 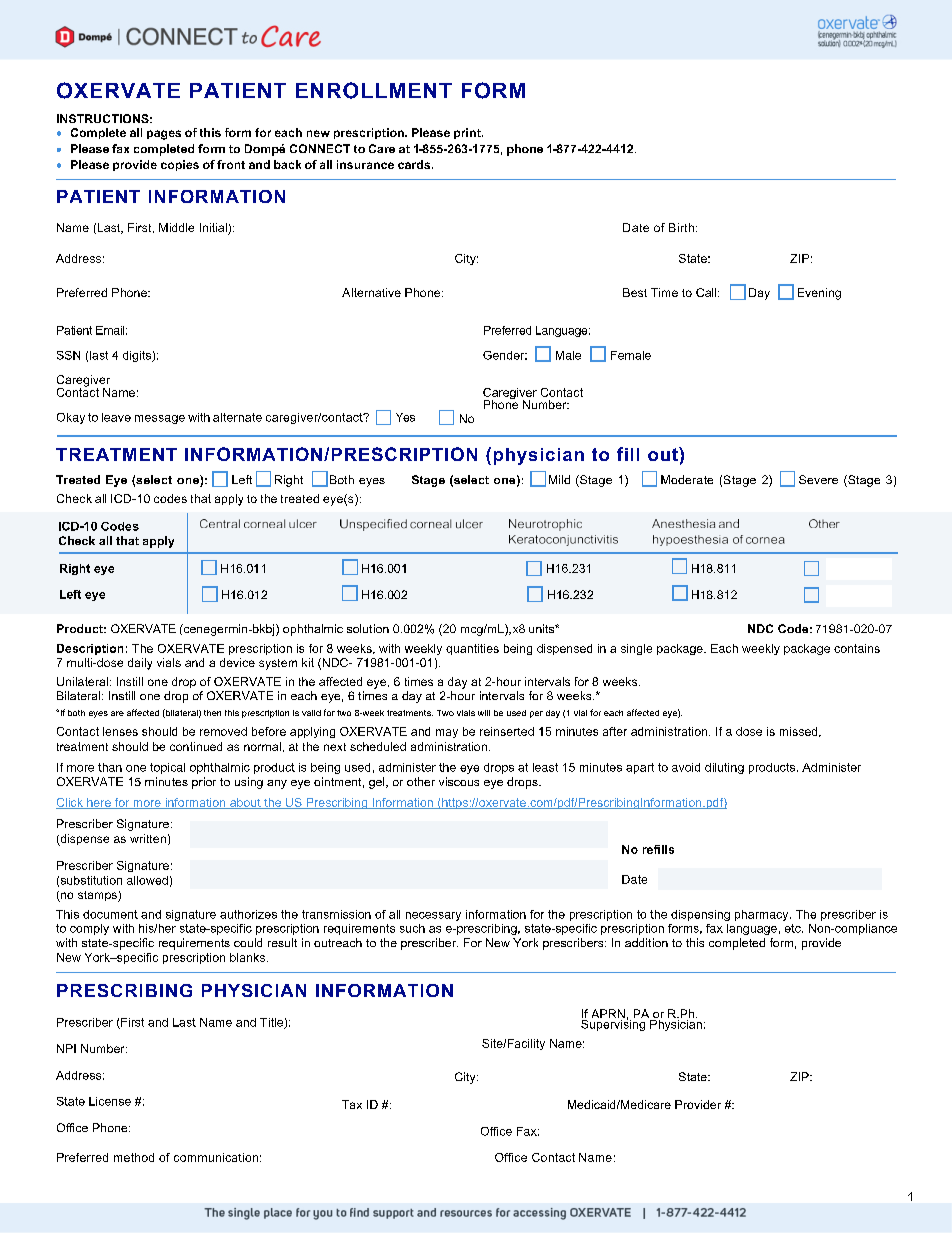 I want to click on quantities, so click(x=472, y=649).
